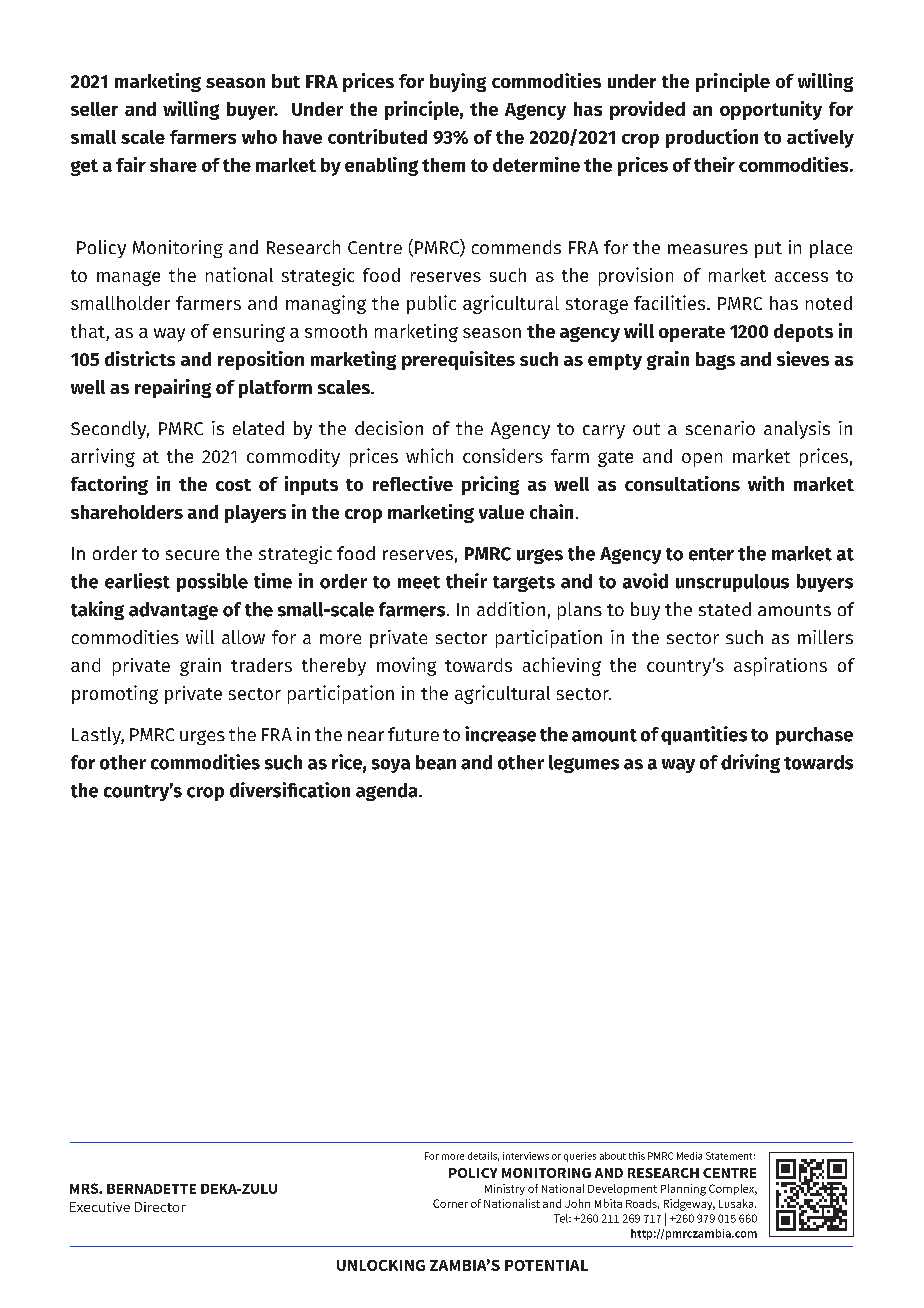 The height and width of the screenshot is (1308, 924). Describe the element at coordinates (406, 666) in the screenshot. I see `moving` at that location.
